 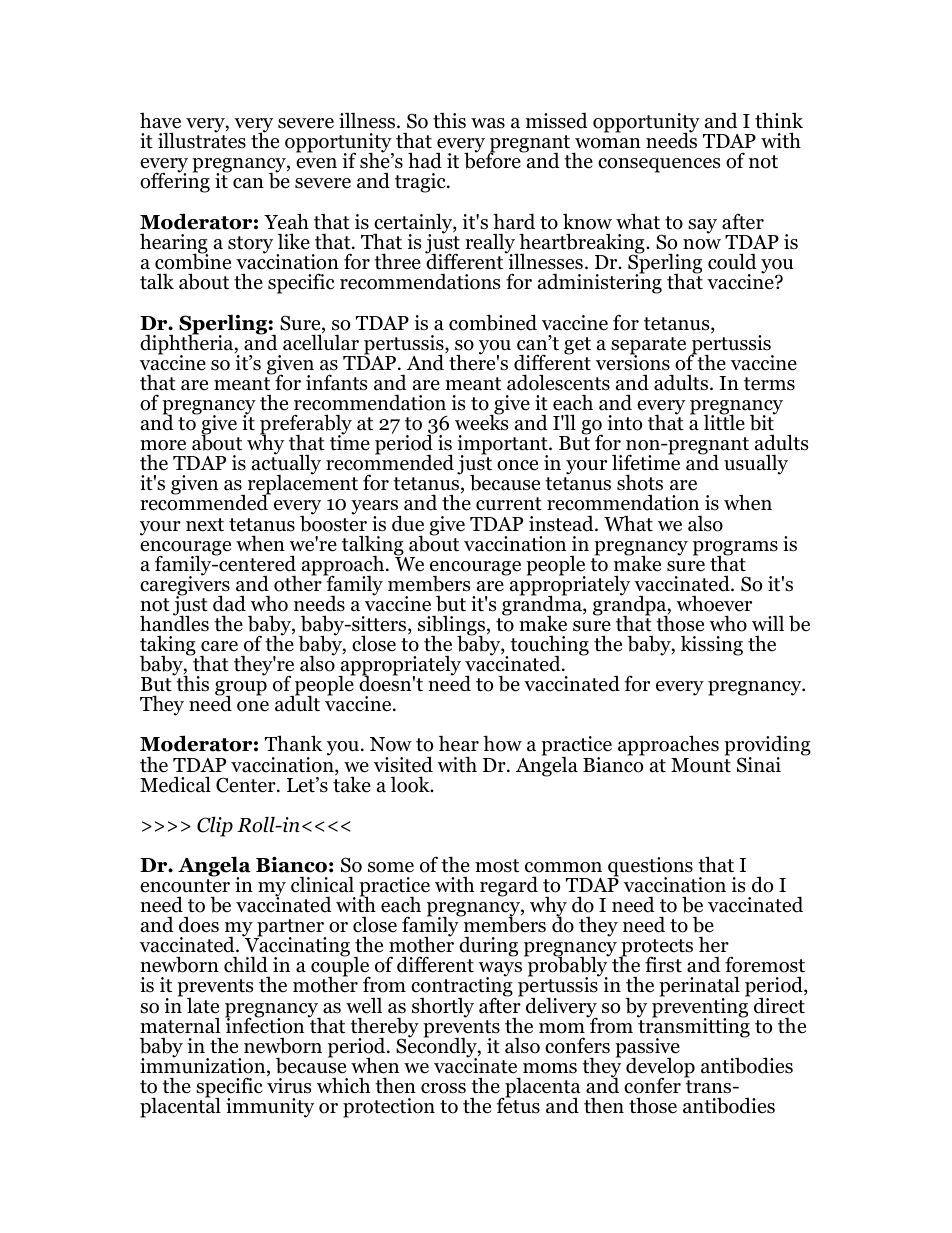 I want to click on virus, so click(x=289, y=1085).
